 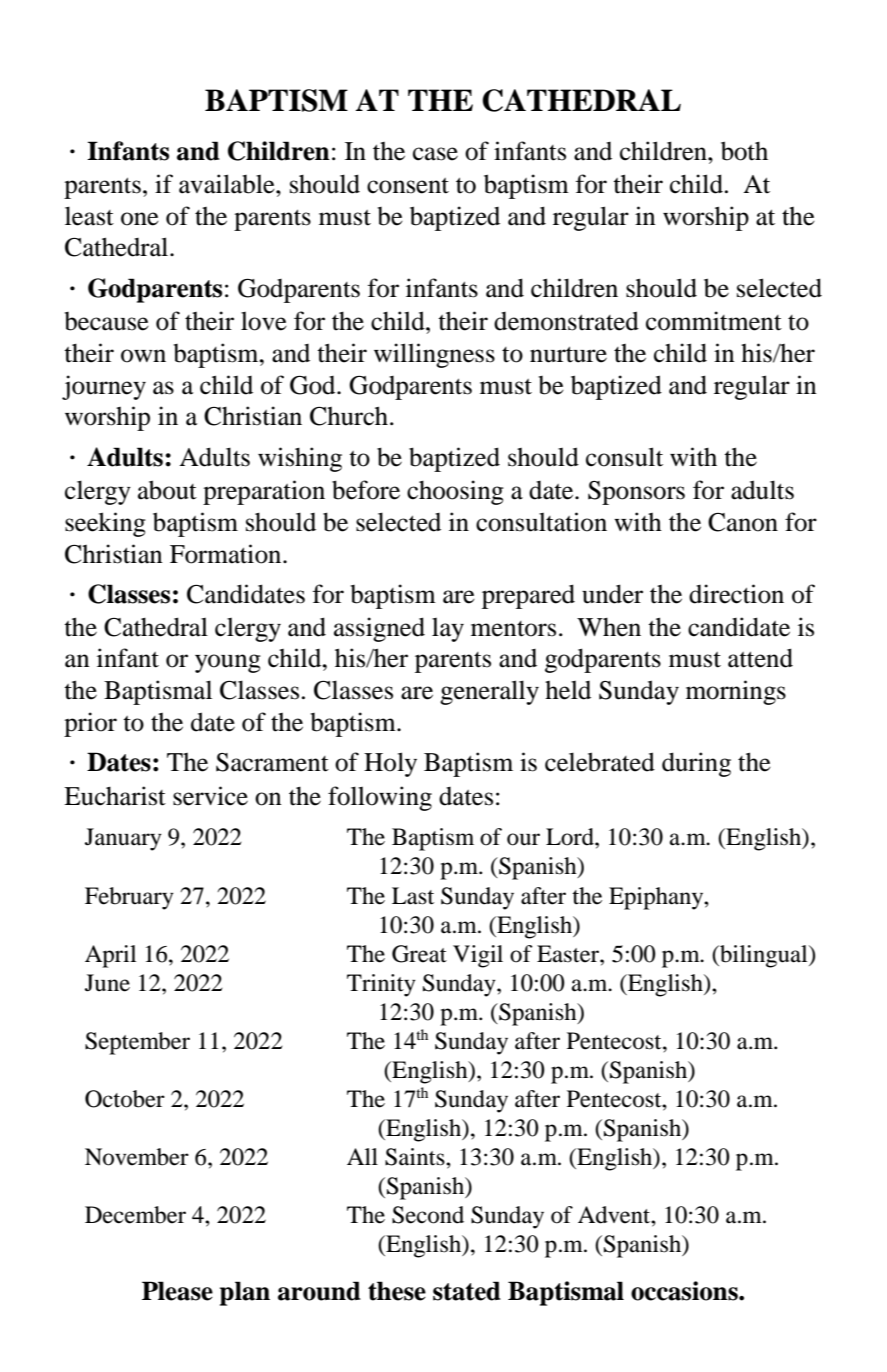 What do you see at coordinates (397, 1291) in the image?
I see `these` at bounding box center [397, 1291].
